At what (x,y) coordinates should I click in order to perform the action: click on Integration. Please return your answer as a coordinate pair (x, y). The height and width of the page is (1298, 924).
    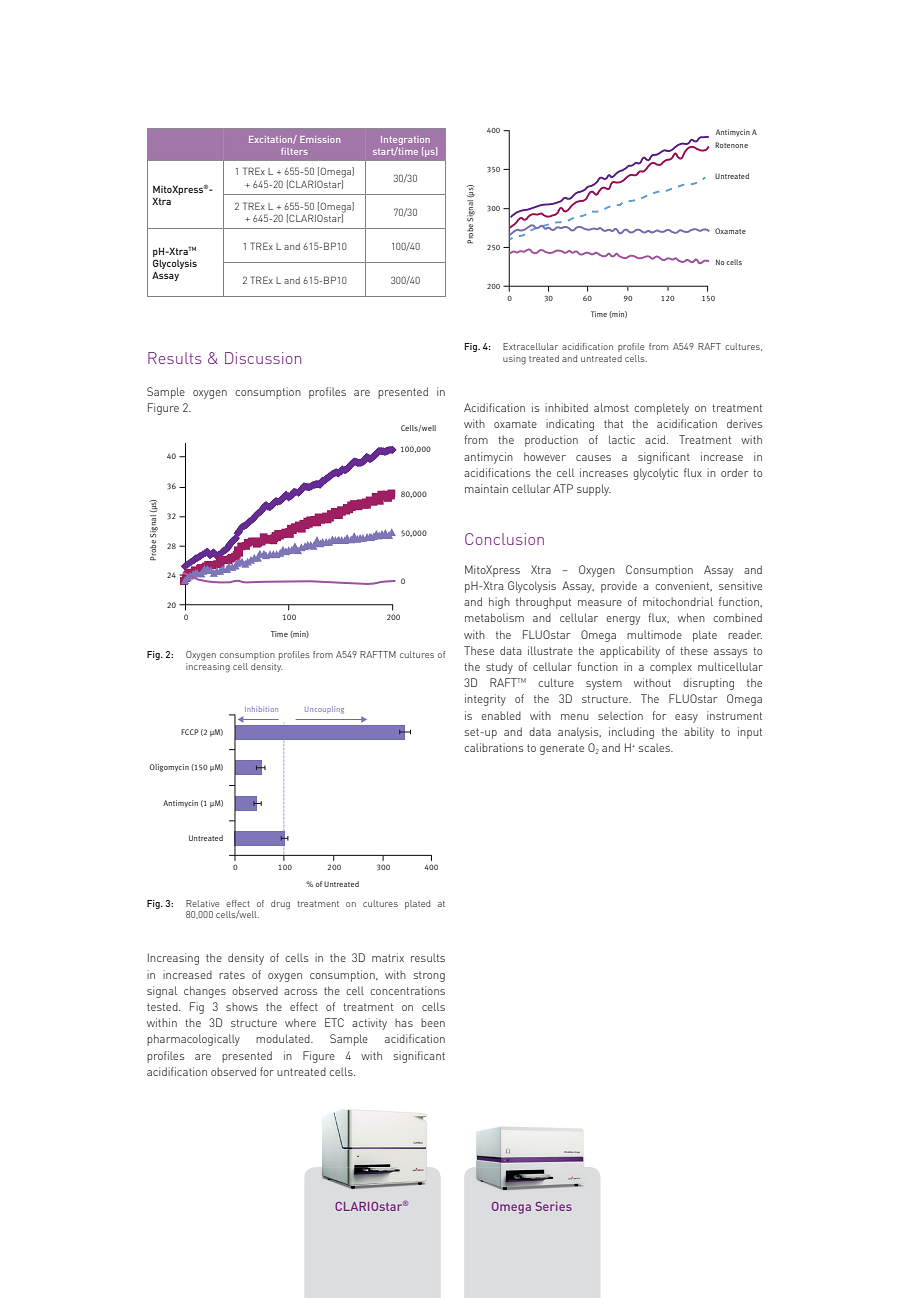
    Looking at the image, I should click on (405, 140).
